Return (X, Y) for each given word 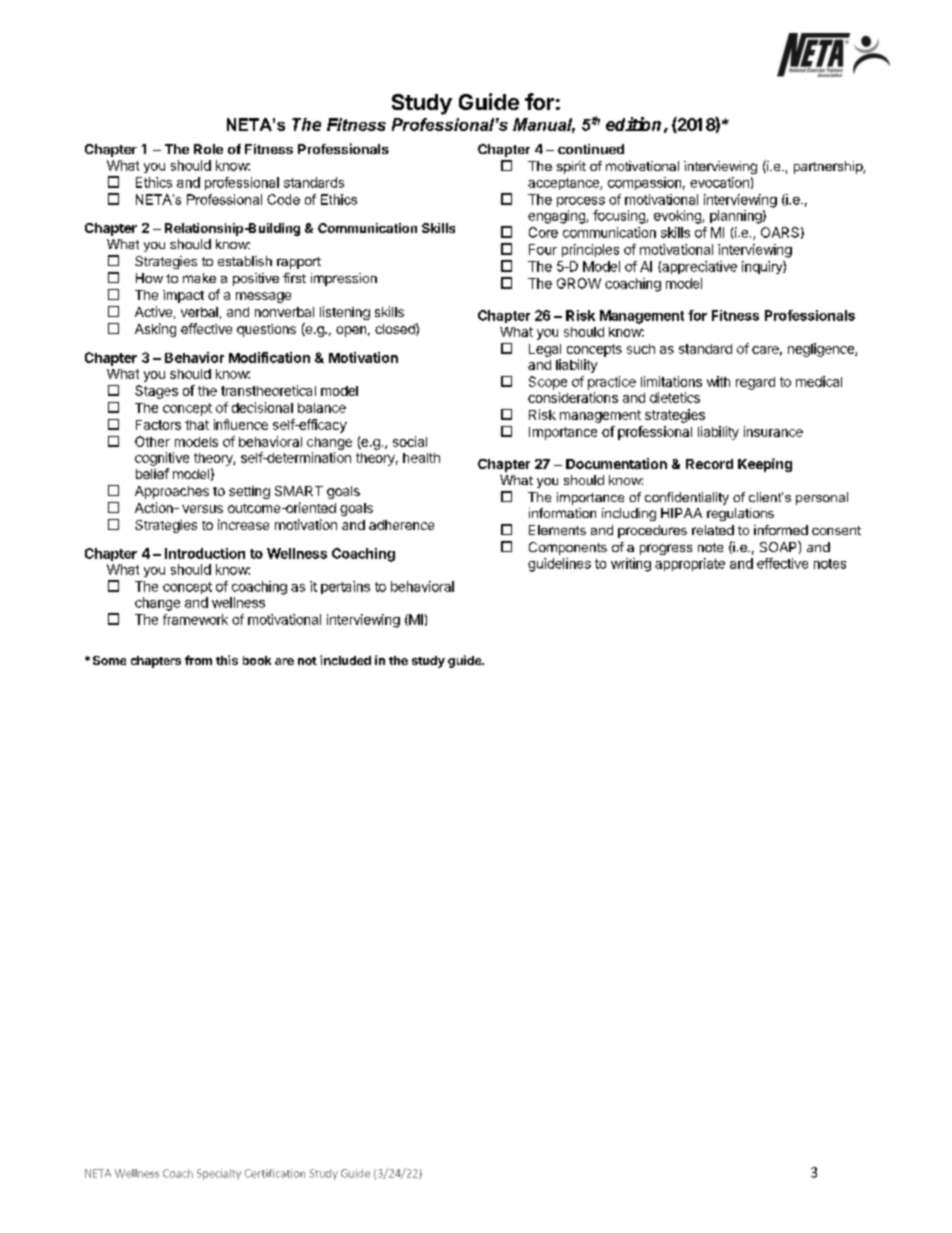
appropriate (690, 564)
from (198, 660)
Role (208, 149)
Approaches (172, 492)
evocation (719, 182)
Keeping (765, 465)
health (421, 458)
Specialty (219, 1174)
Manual (544, 125)
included (345, 660)
